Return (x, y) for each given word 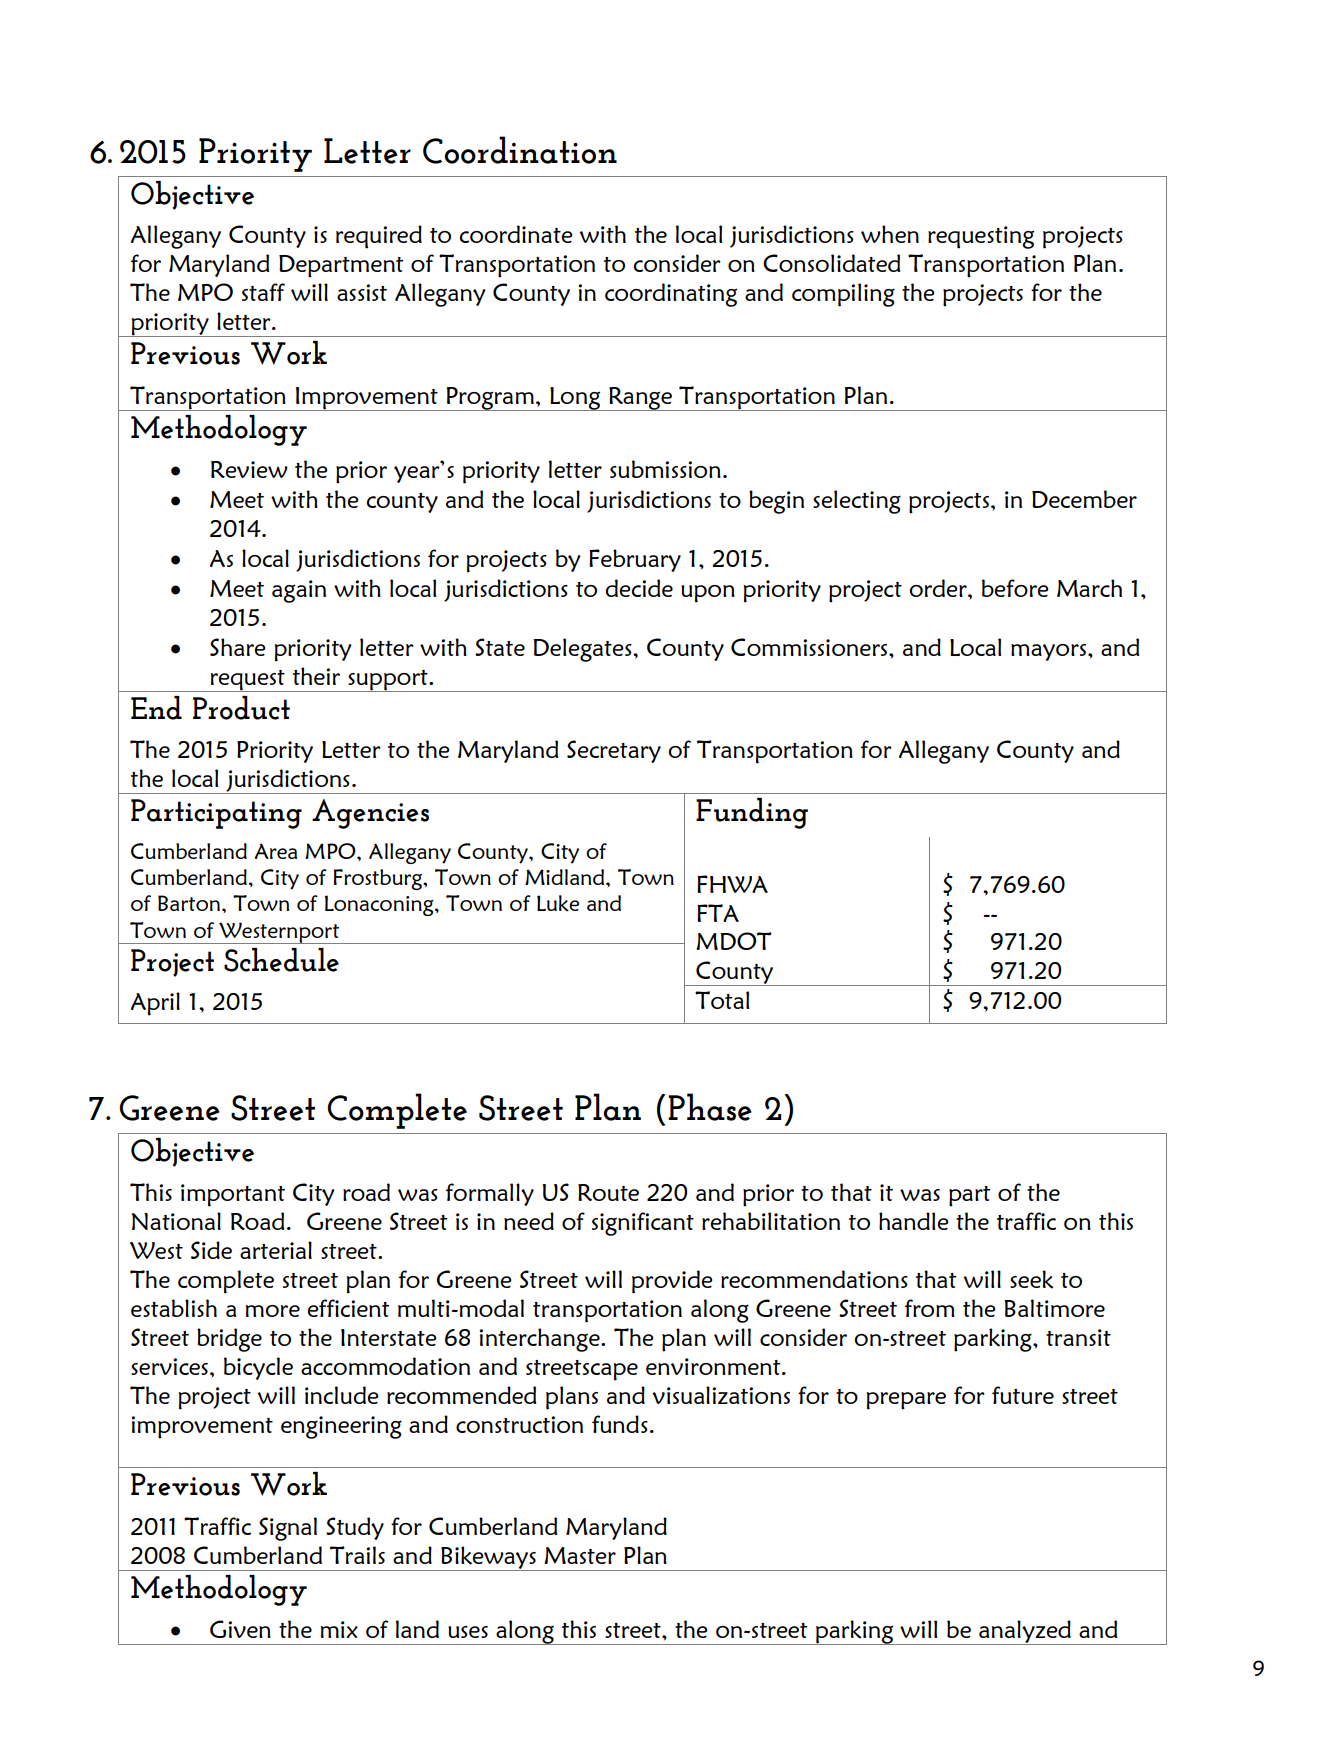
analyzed (1025, 1632)
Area (276, 851)
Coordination (520, 150)
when (890, 234)
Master (580, 1555)
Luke (558, 903)
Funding (752, 813)
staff (263, 292)
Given (240, 1629)
